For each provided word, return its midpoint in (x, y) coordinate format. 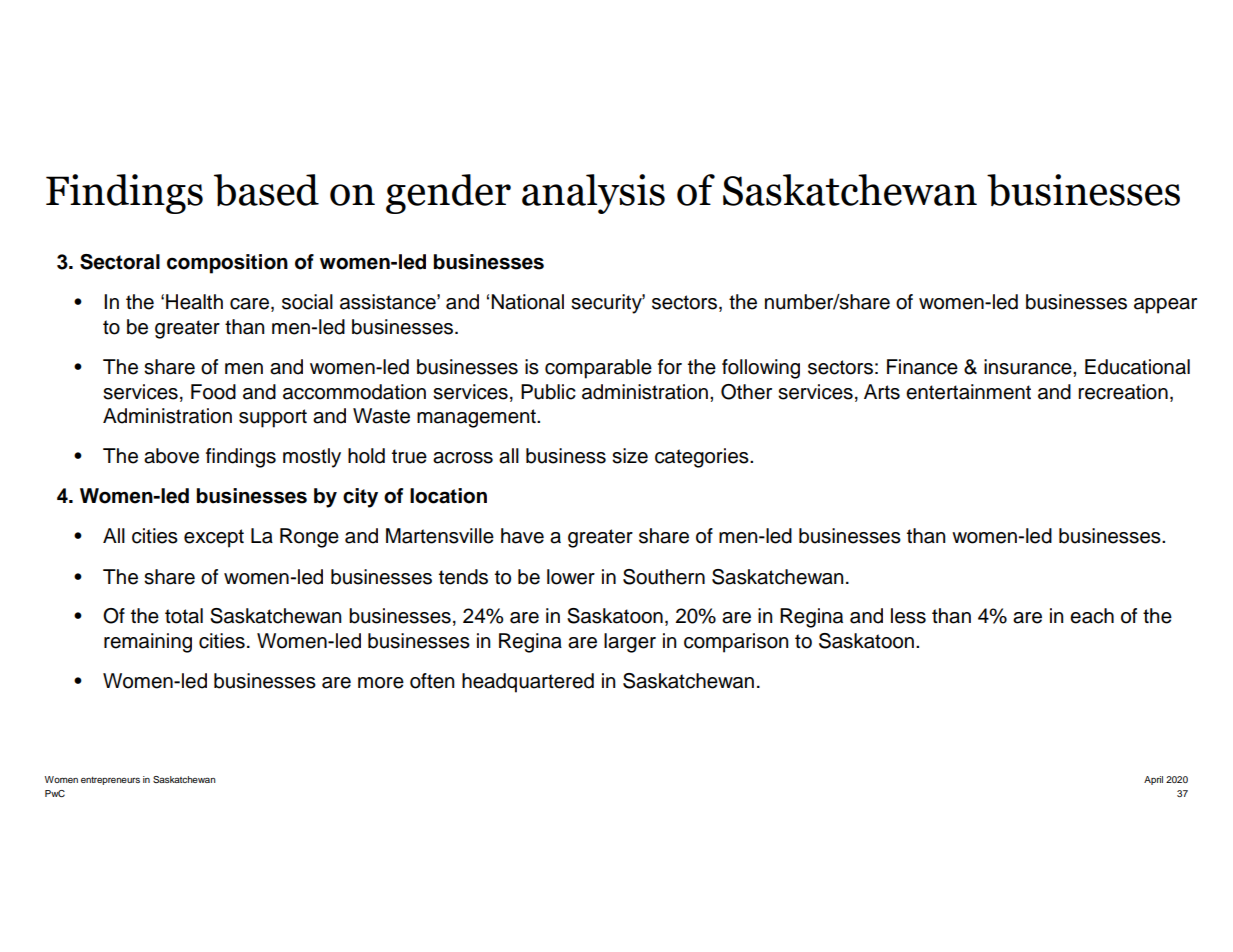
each (1092, 616)
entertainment (968, 392)
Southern (664, 577)
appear (1165, 306)
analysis (593, 194)
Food (213, 392)
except (214, 538)
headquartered (528, 683)
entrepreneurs (110, 781)
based (266, 190)
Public (548, 392)
